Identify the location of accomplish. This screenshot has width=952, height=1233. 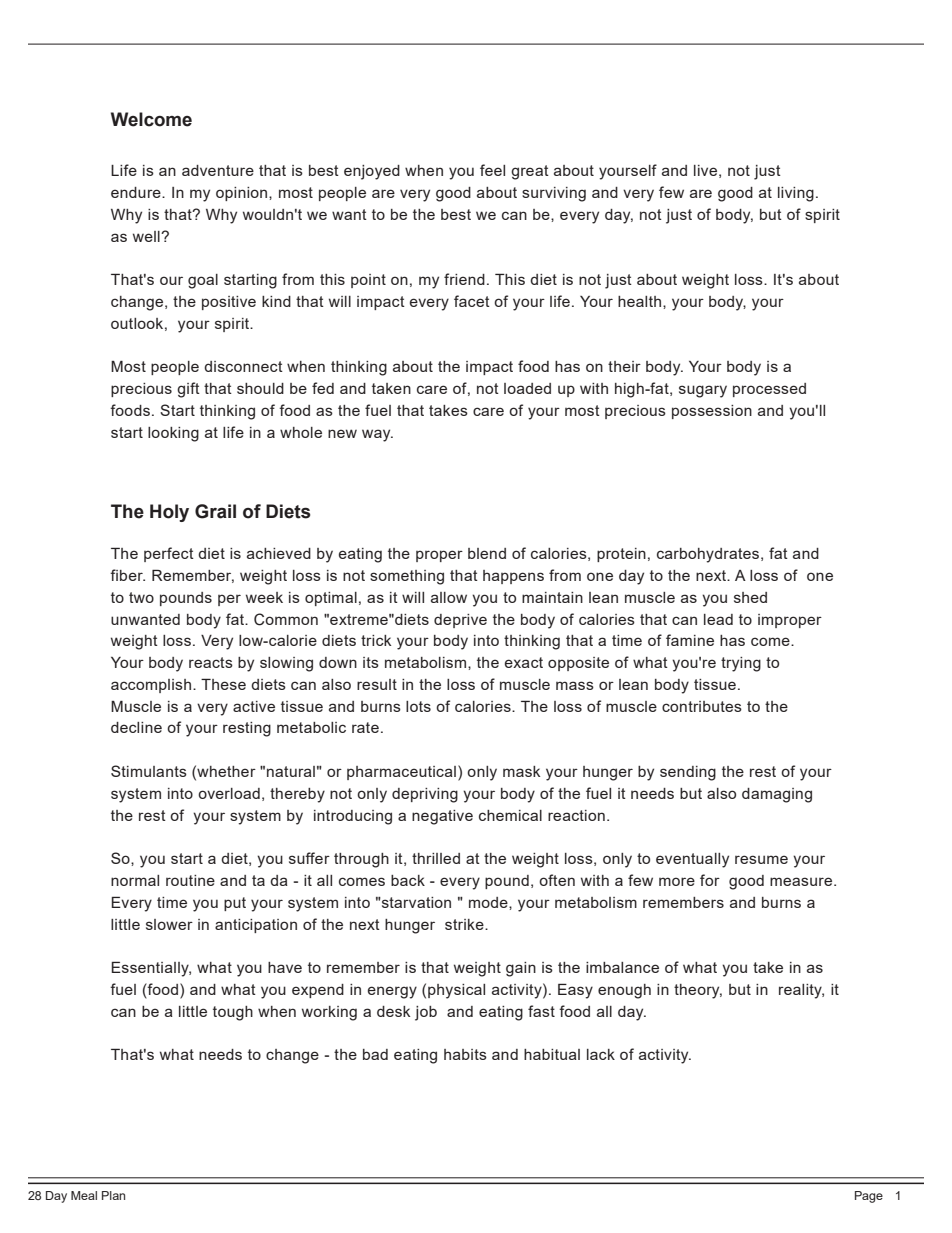
(151, 686).
